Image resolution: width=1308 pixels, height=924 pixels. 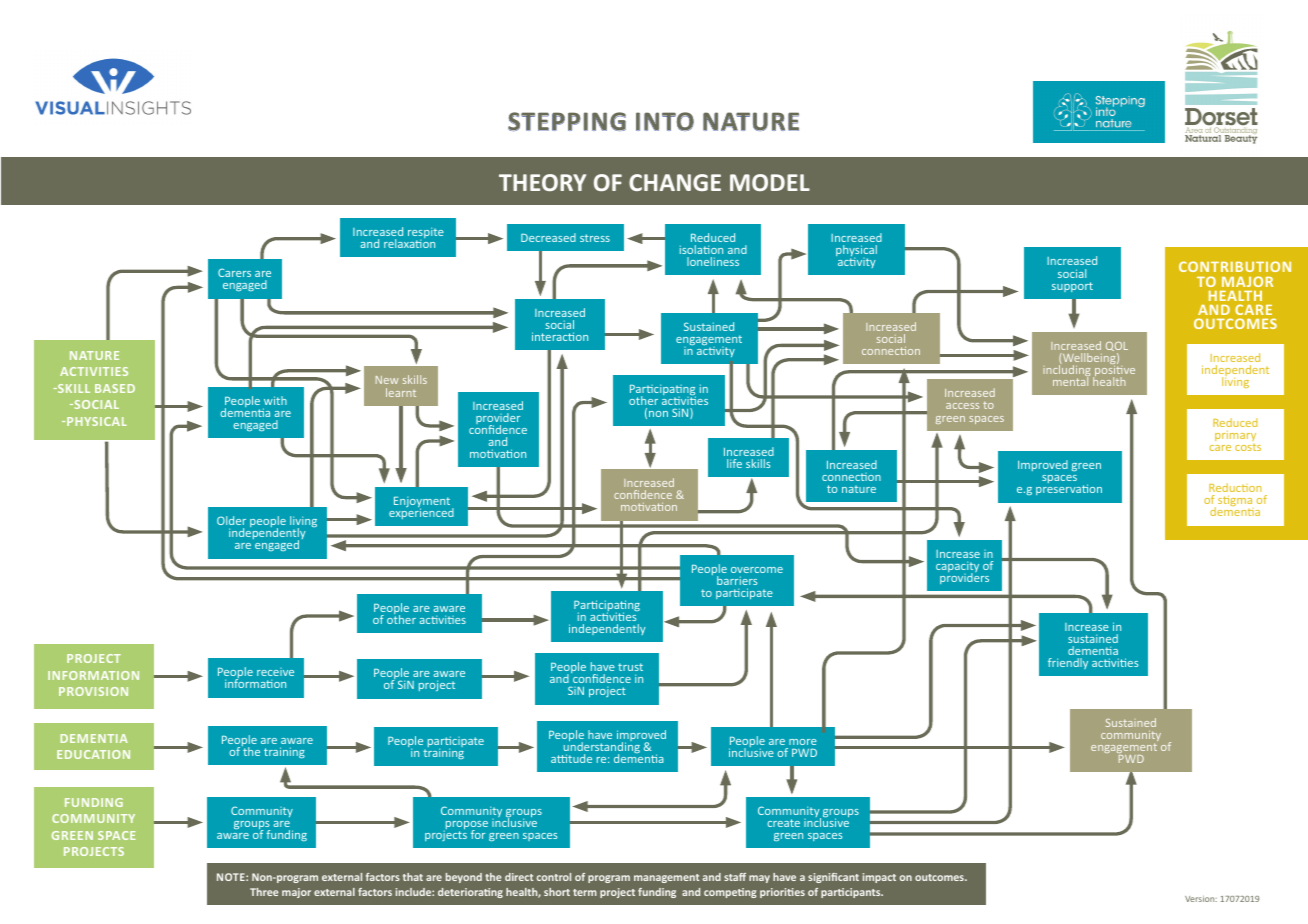 What do you see at coordinates (770, 182) in the document?
I see `MODEL` at bounding box center [770, 182].
